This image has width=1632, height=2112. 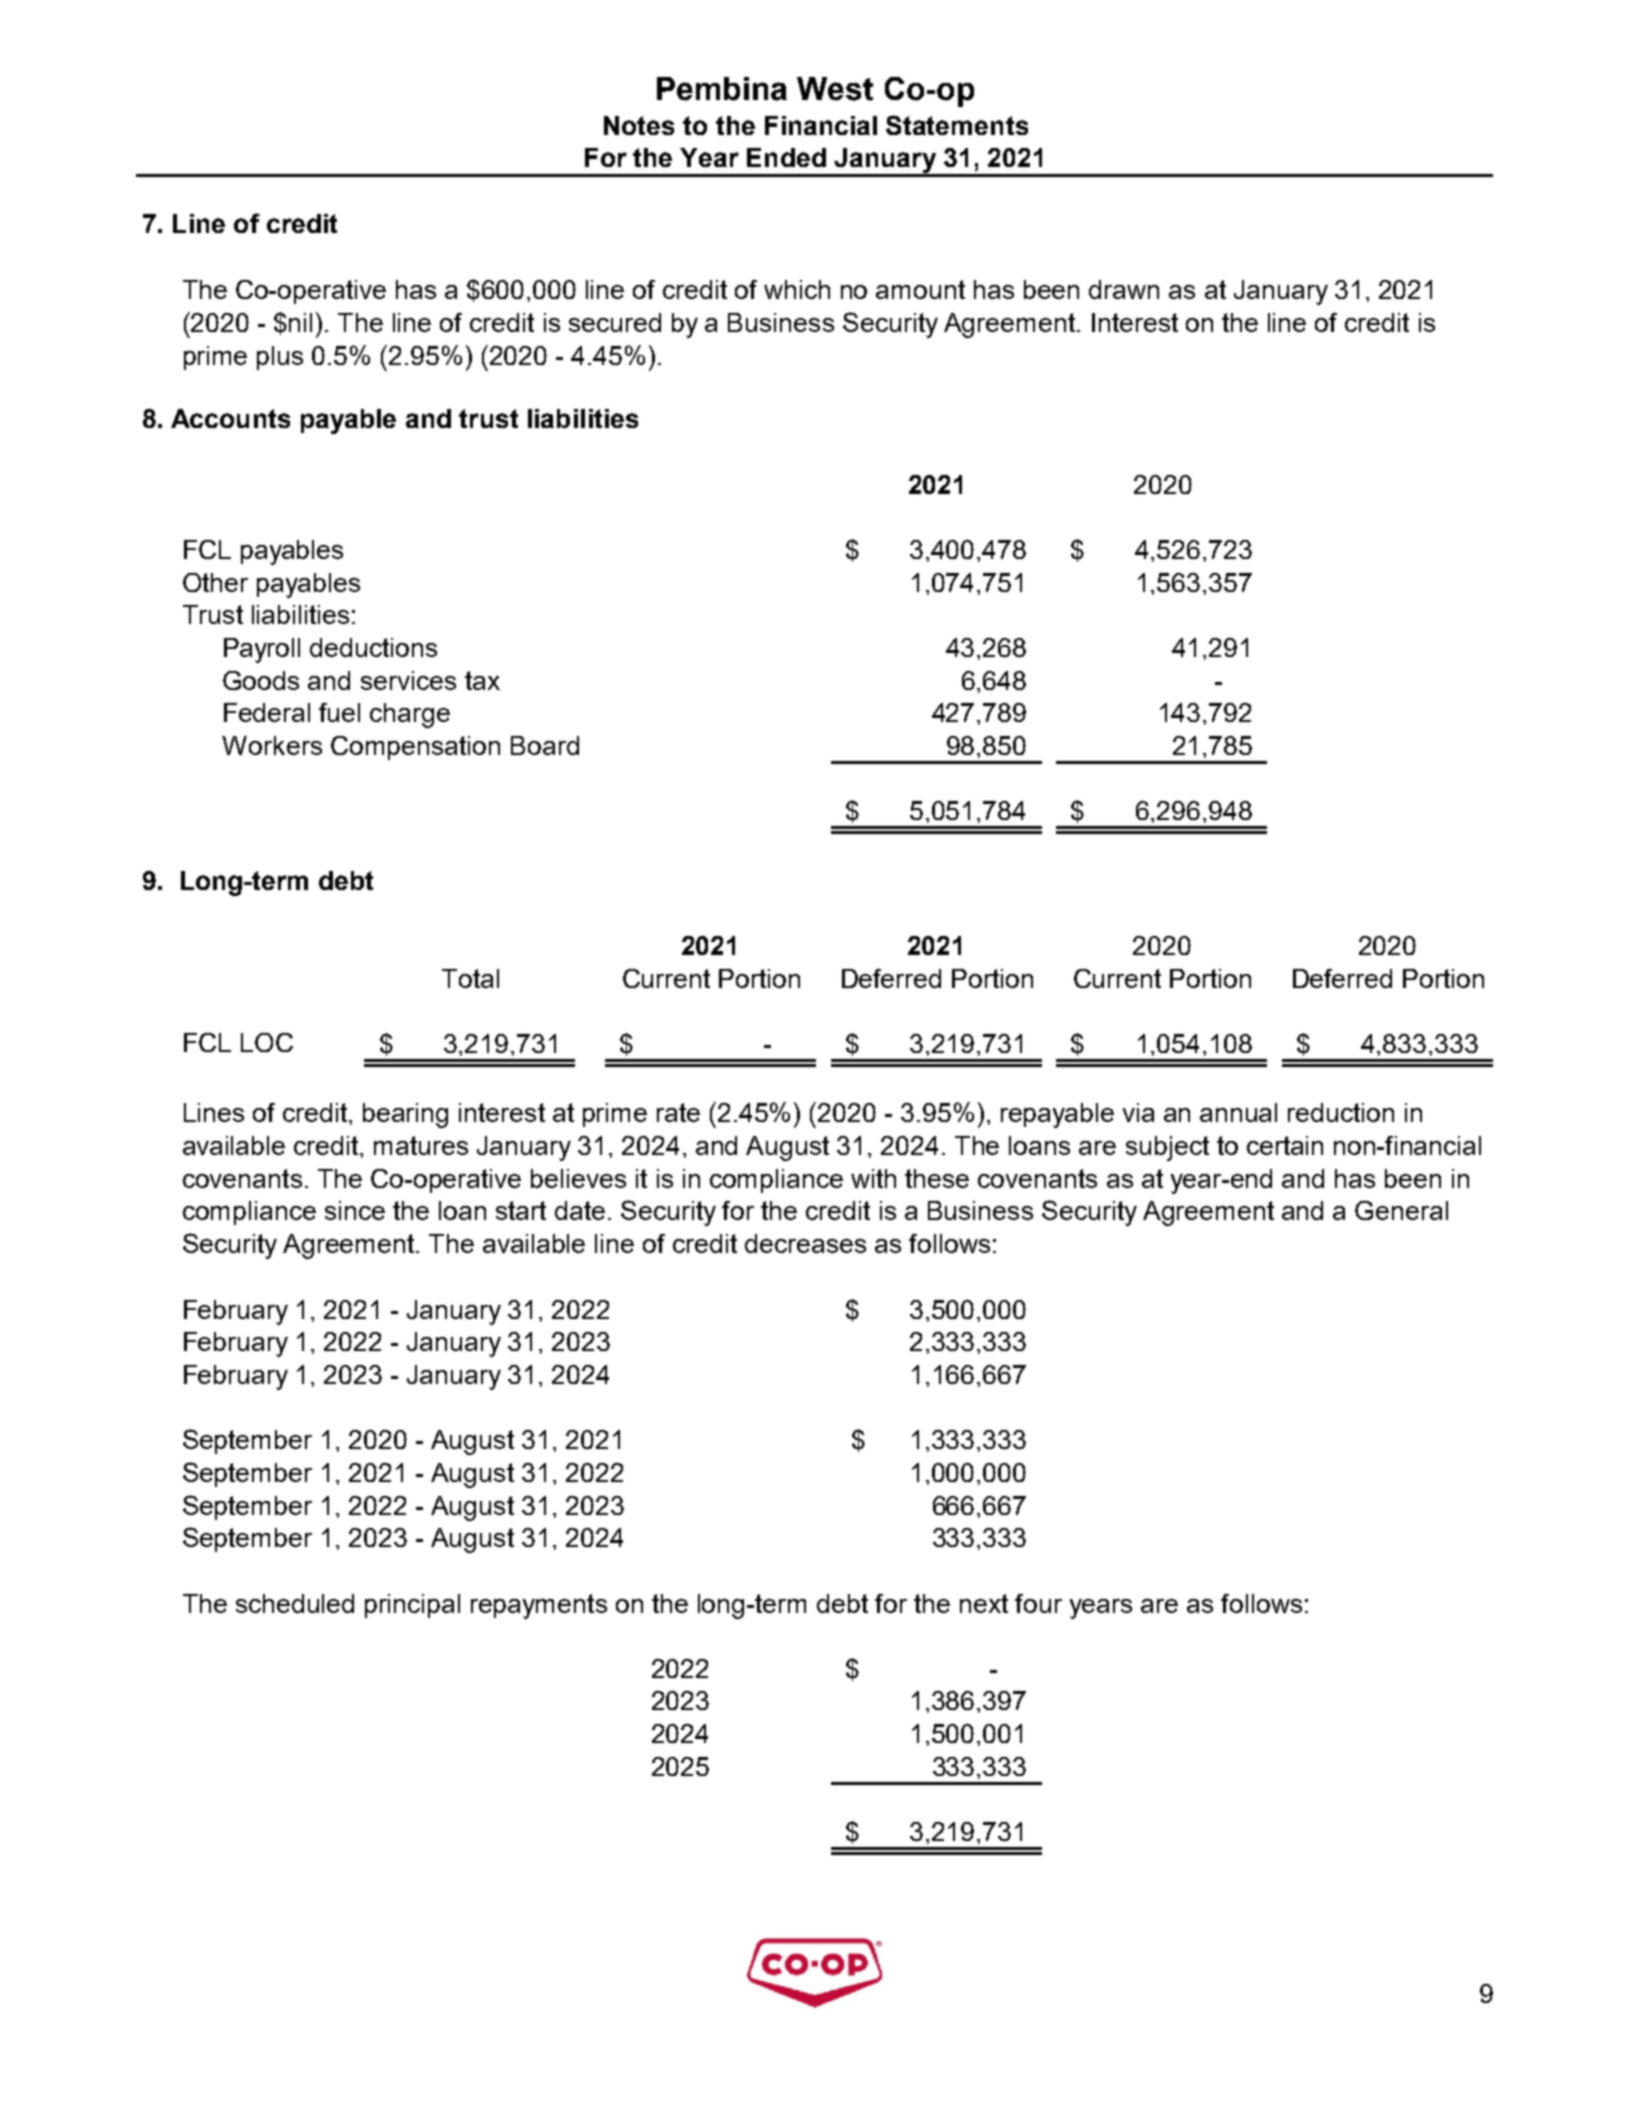 What do you see at coordinates (1038, 1603) in the image?
I see `four` at bounding box center [1038, 1603].
